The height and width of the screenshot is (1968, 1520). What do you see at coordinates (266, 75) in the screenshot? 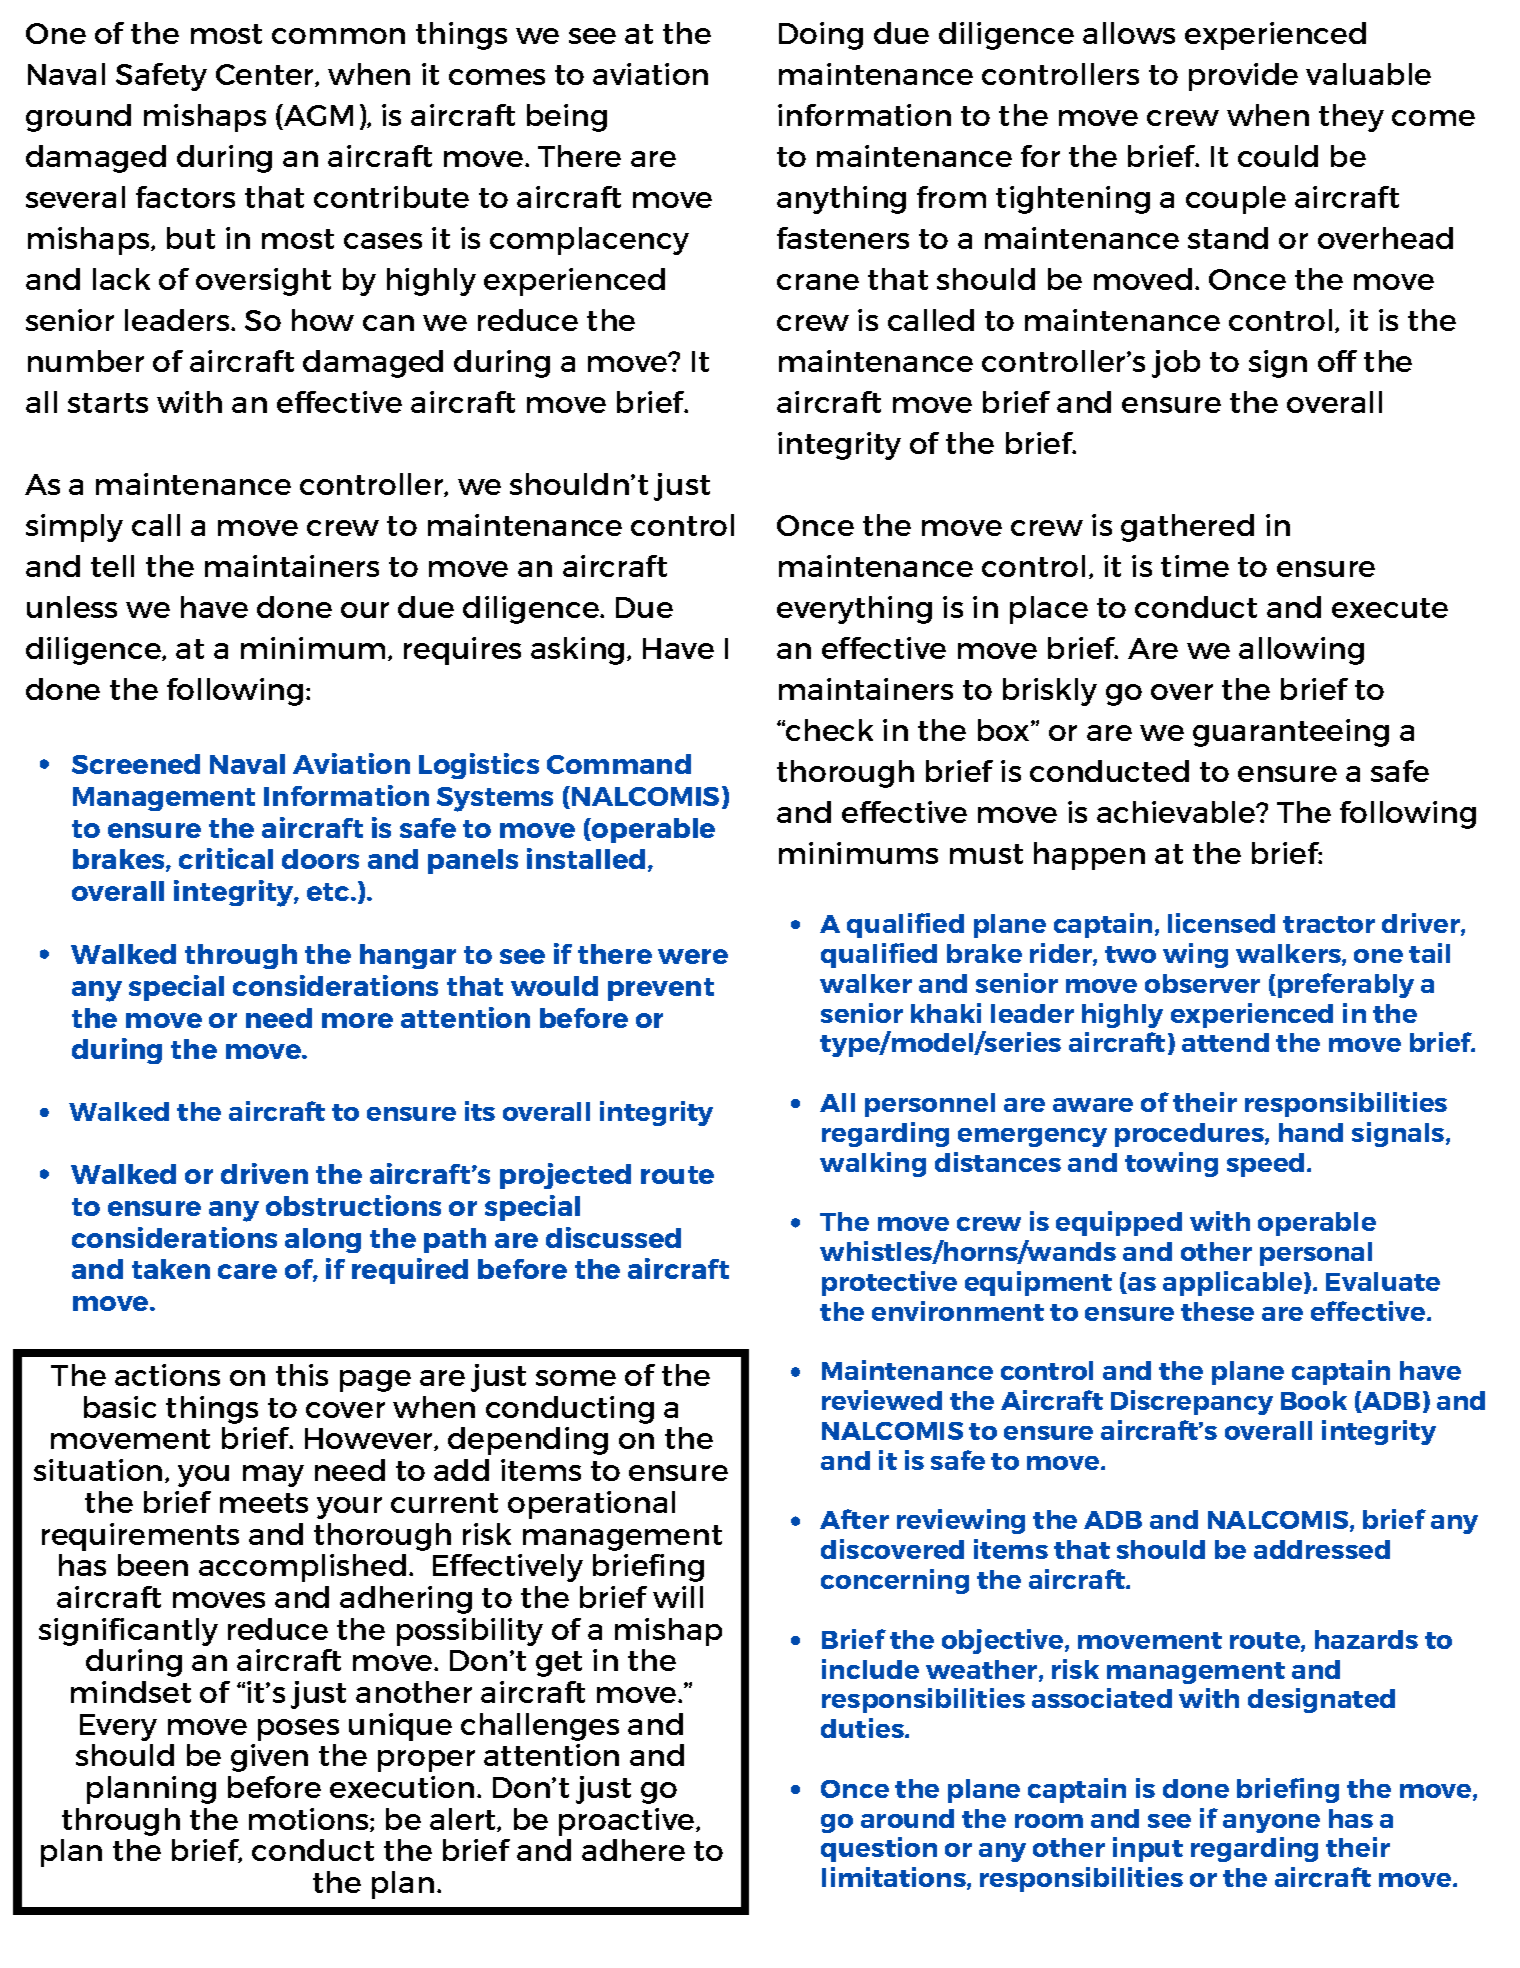
I see `Center` at bounding box center [266, 75].
